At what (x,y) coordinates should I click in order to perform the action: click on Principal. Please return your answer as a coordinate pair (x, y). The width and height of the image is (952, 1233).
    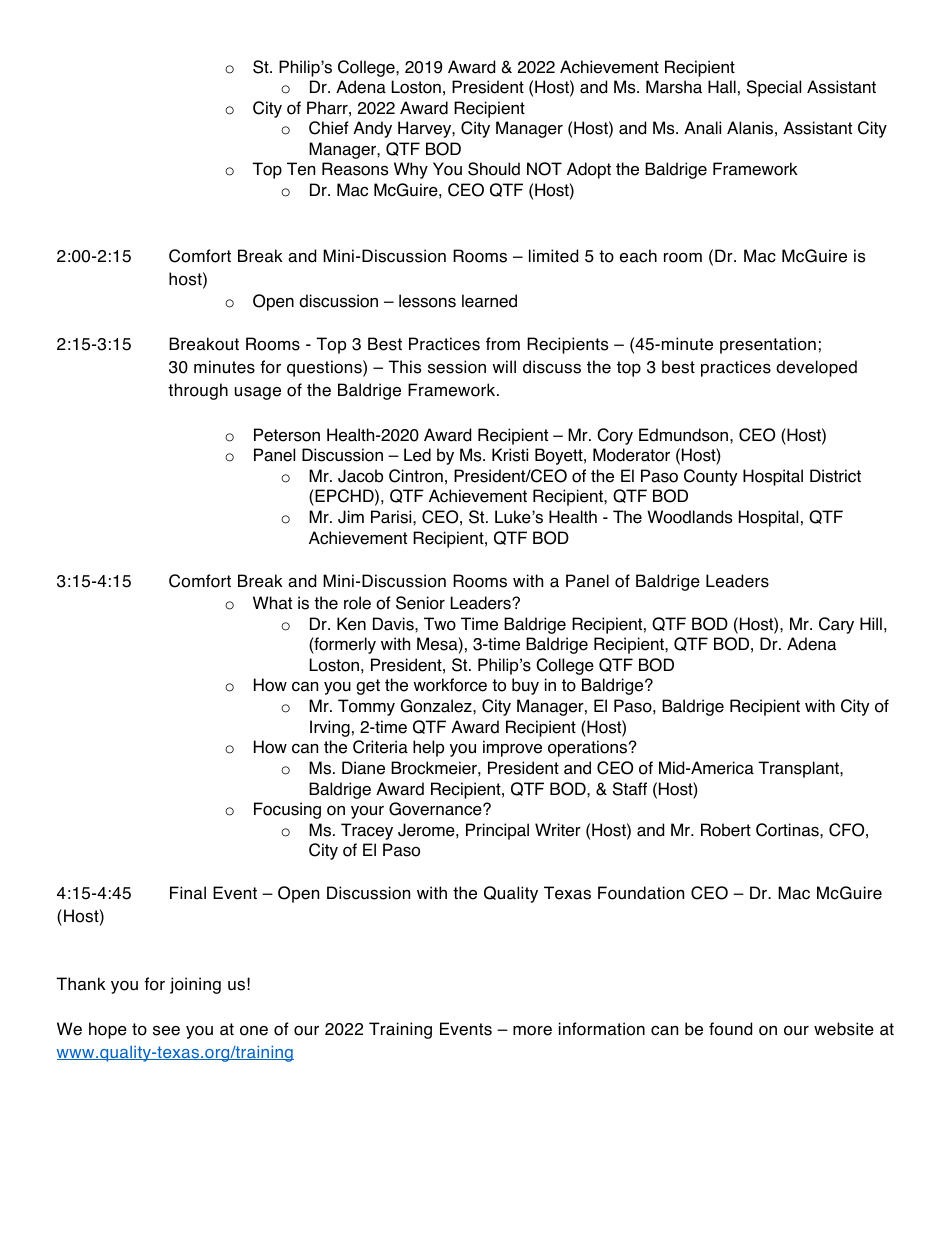
    Looking at the image, I should click on (497, 831).
